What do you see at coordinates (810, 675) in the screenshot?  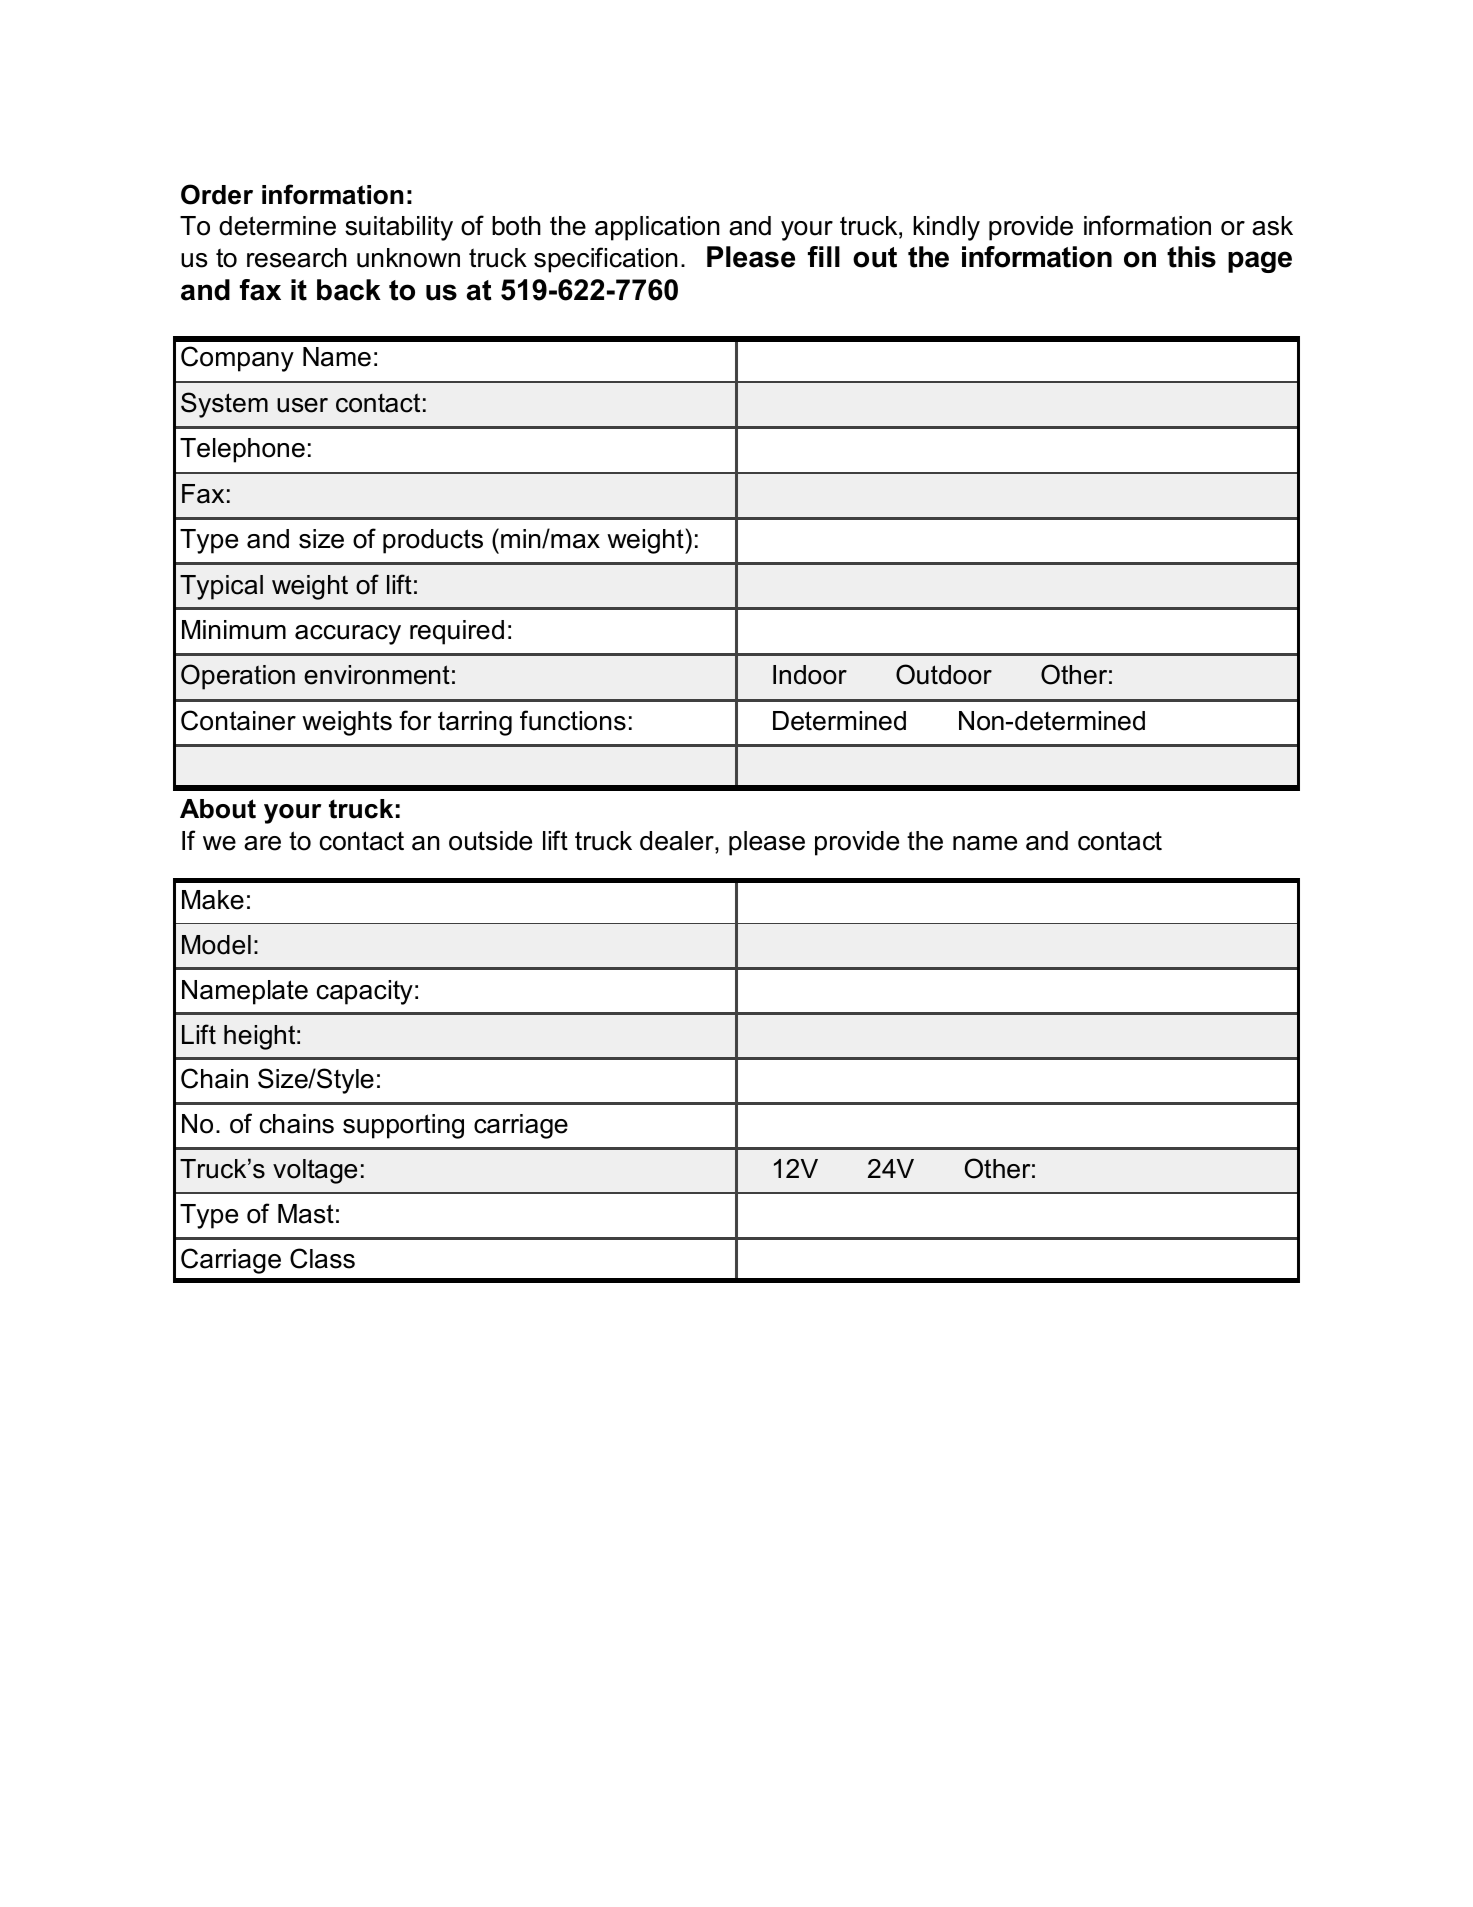 I see `Indoor` at bounding box center [810, 675].
